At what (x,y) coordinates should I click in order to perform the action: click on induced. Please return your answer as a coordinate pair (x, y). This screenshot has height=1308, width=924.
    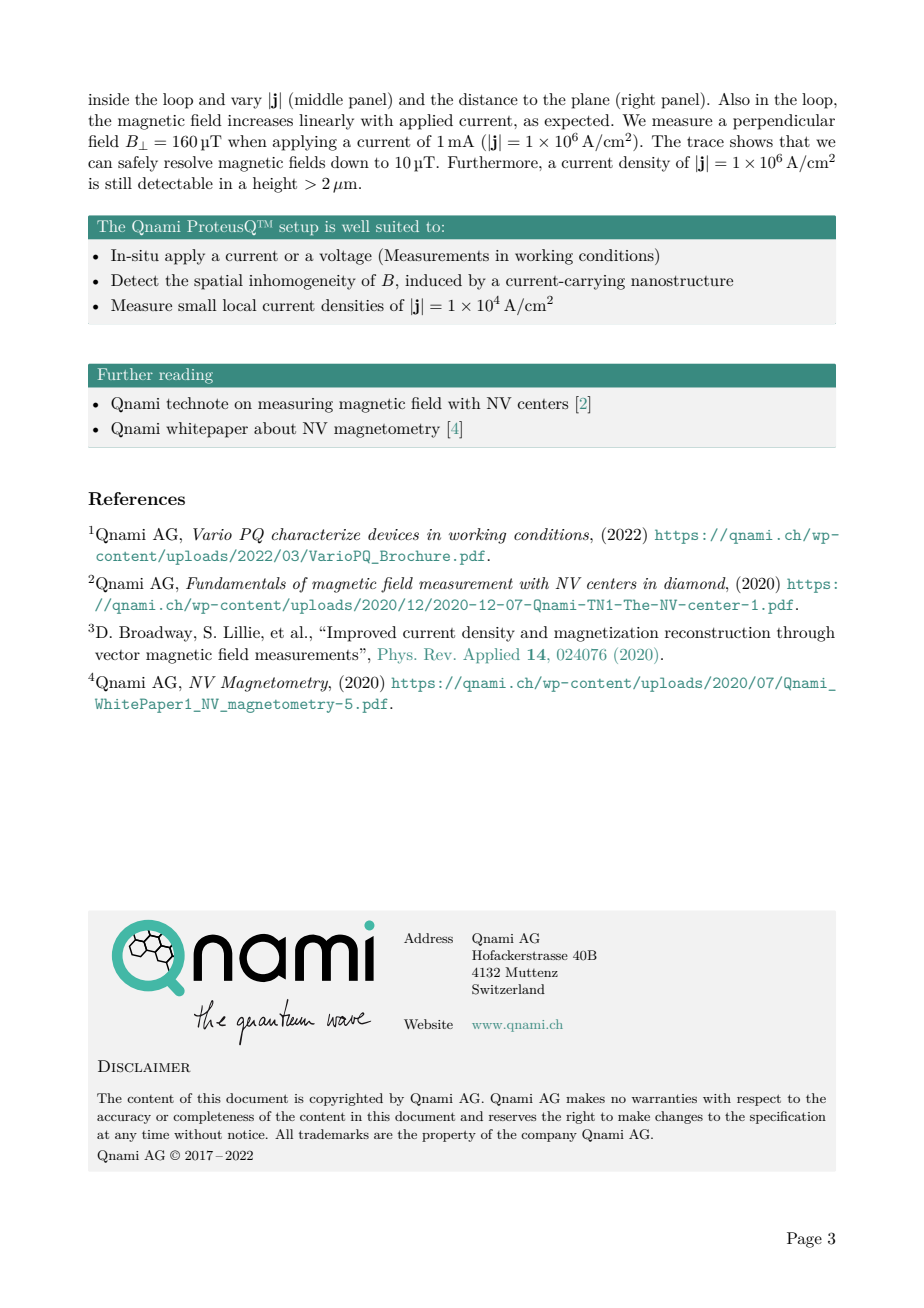
    Looking at the image, I should click on (433, 280).
